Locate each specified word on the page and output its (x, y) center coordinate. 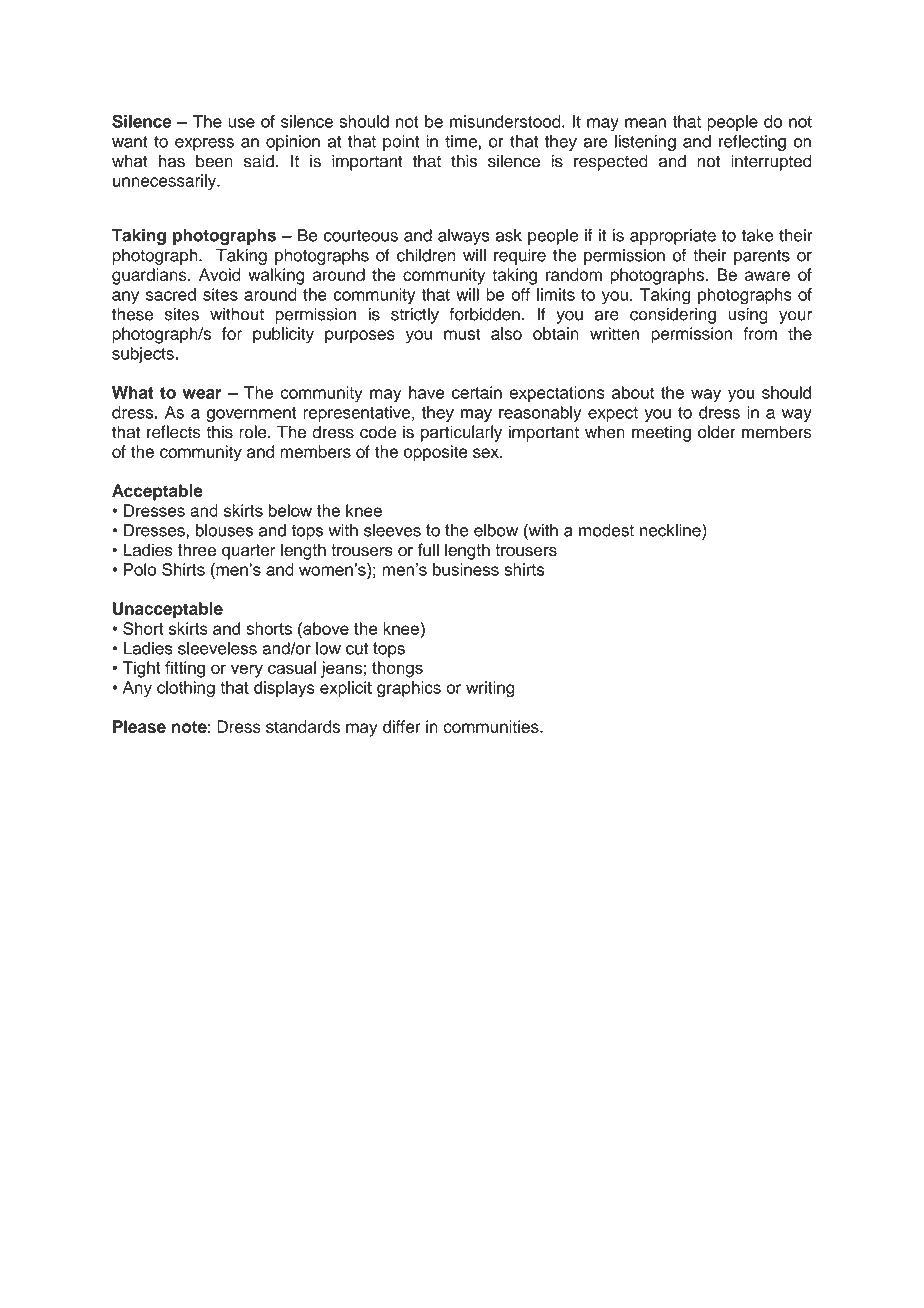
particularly (461, 433)
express (204, 144)
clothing (186, 689)
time (461, 141)
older (717, 432)
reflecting (752, 143)
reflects (174, 432)
